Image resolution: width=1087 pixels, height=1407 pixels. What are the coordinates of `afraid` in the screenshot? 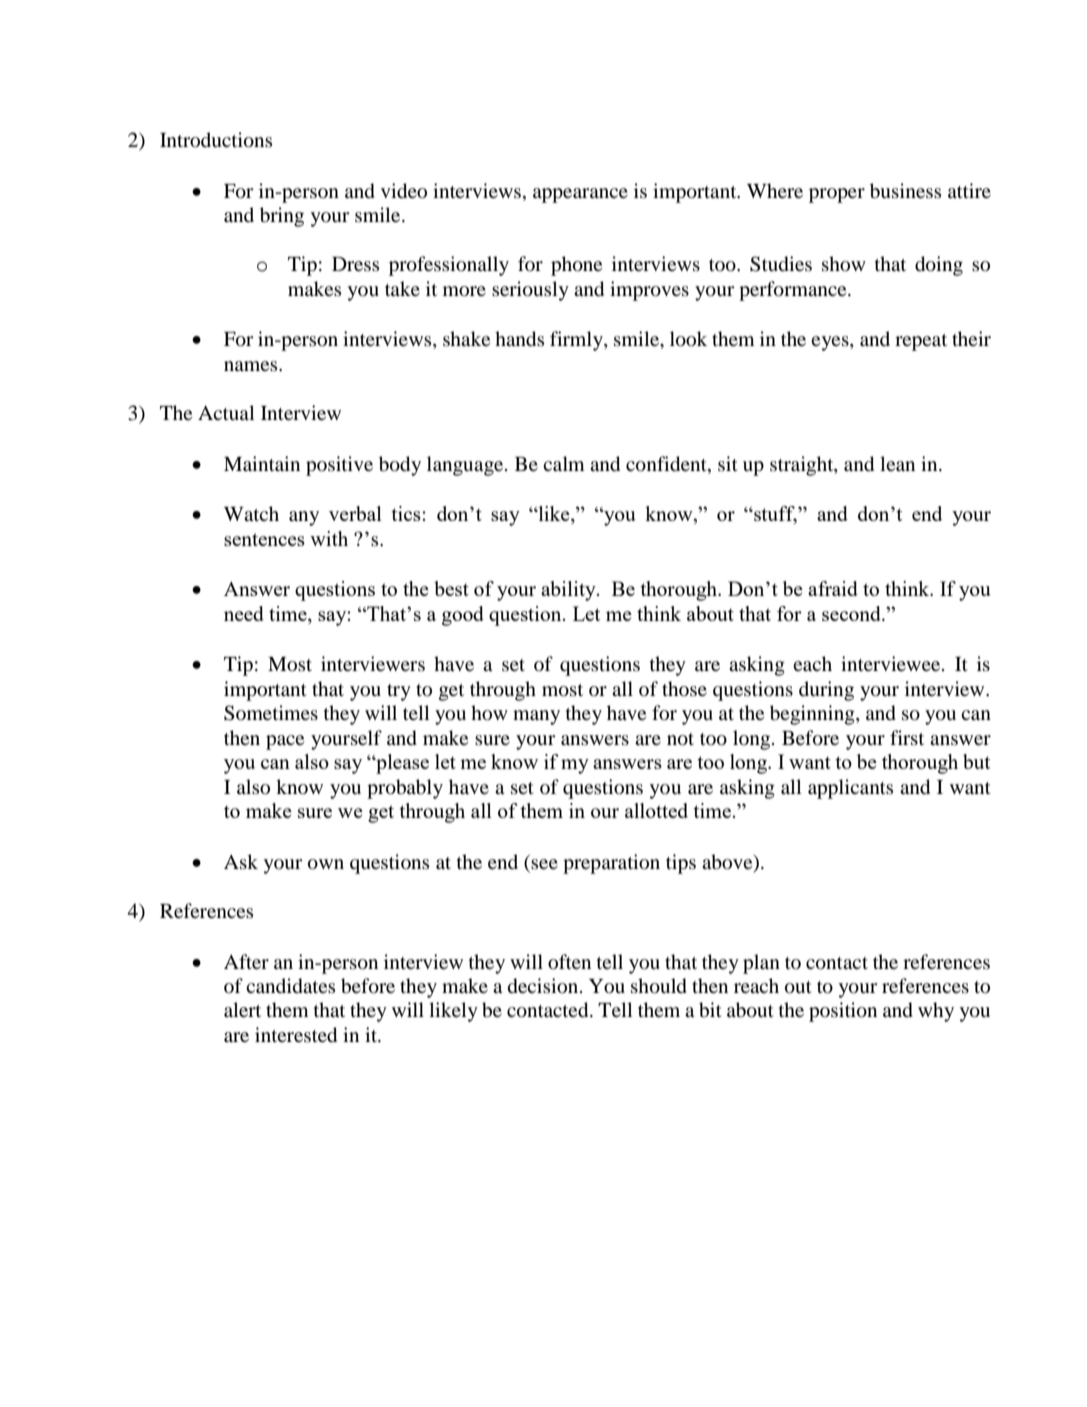 It's located at (833, 588).
